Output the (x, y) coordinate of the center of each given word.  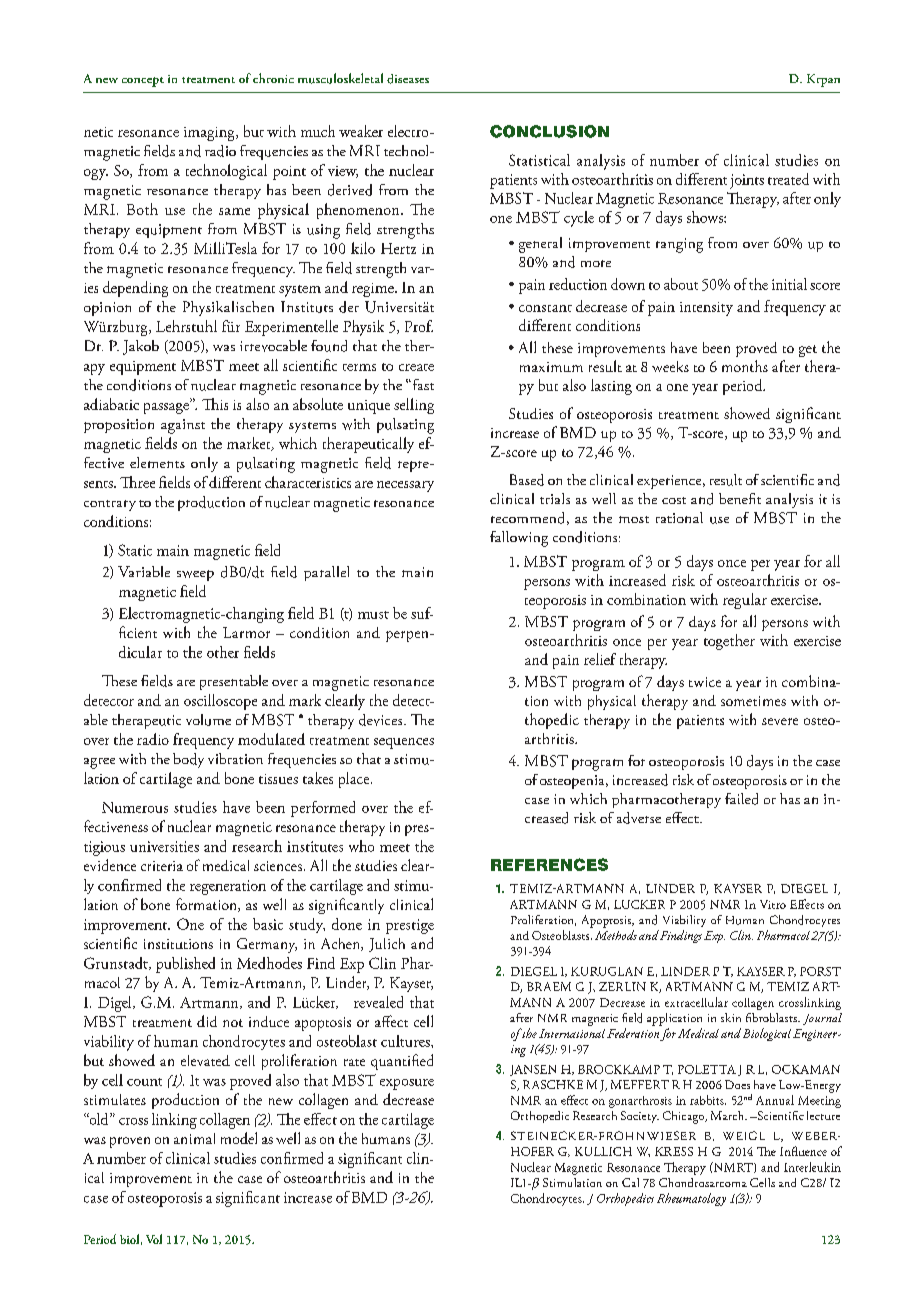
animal (194, 1138)
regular (745, 601)
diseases (408, 79)
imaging (210, 134)
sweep (195, 575)
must (373, 615)
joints (747, 181)
